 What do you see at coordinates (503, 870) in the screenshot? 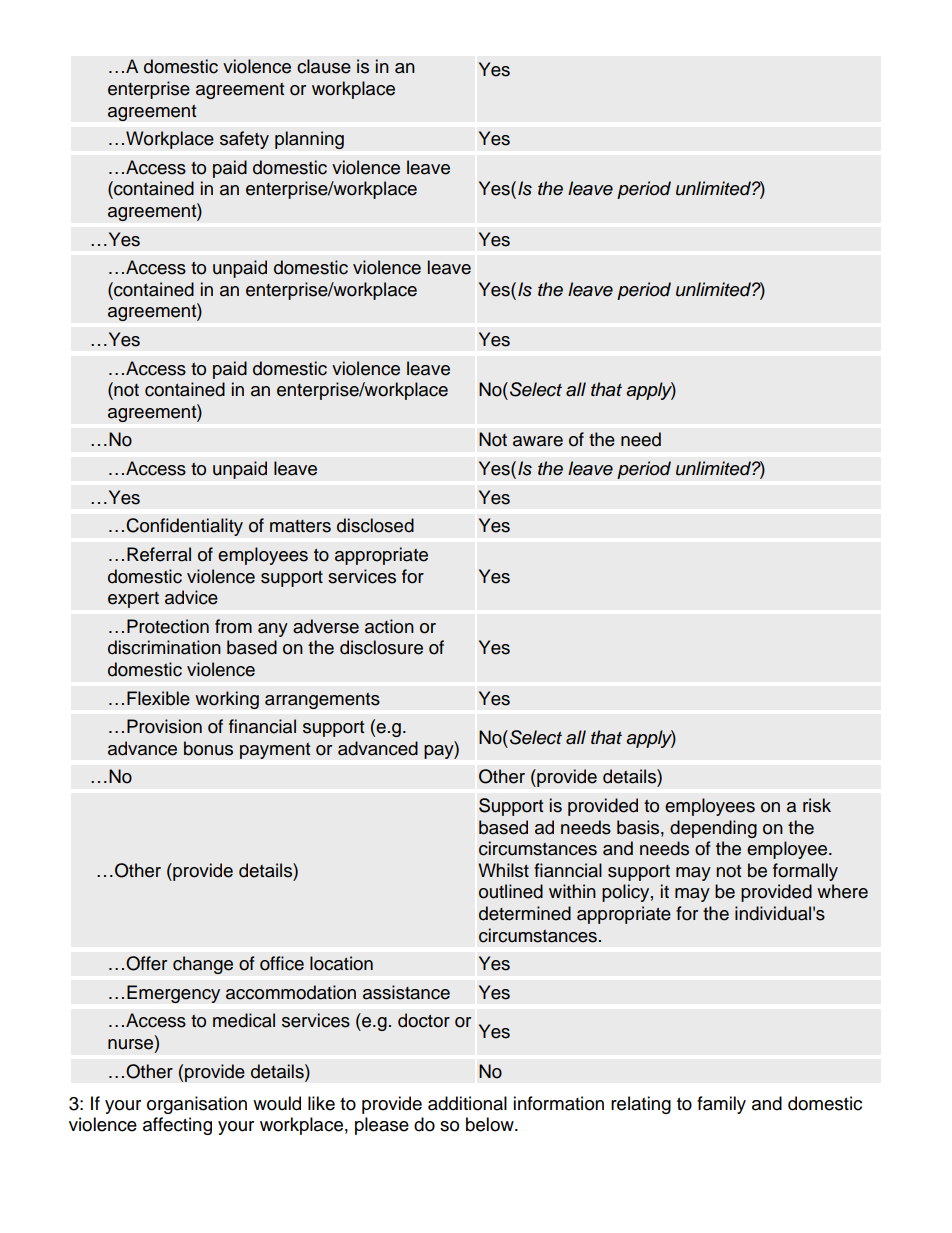
I see `Whilst` at bounding box center [503, 870].
